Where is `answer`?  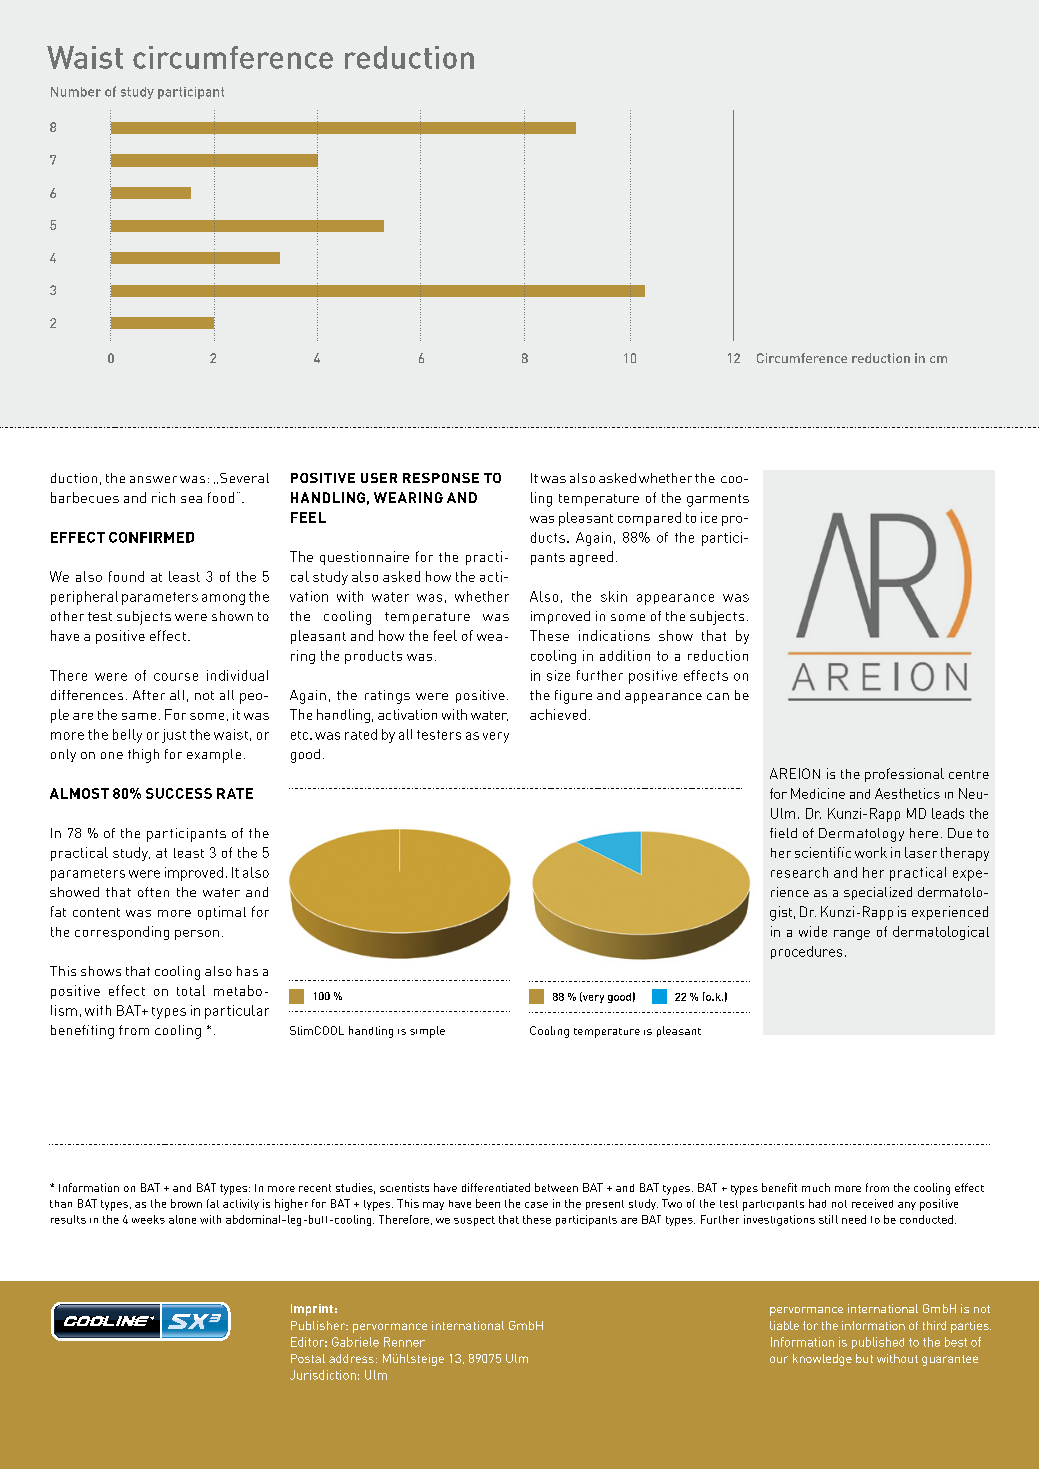
answer is located at coordinates (153, 479).
